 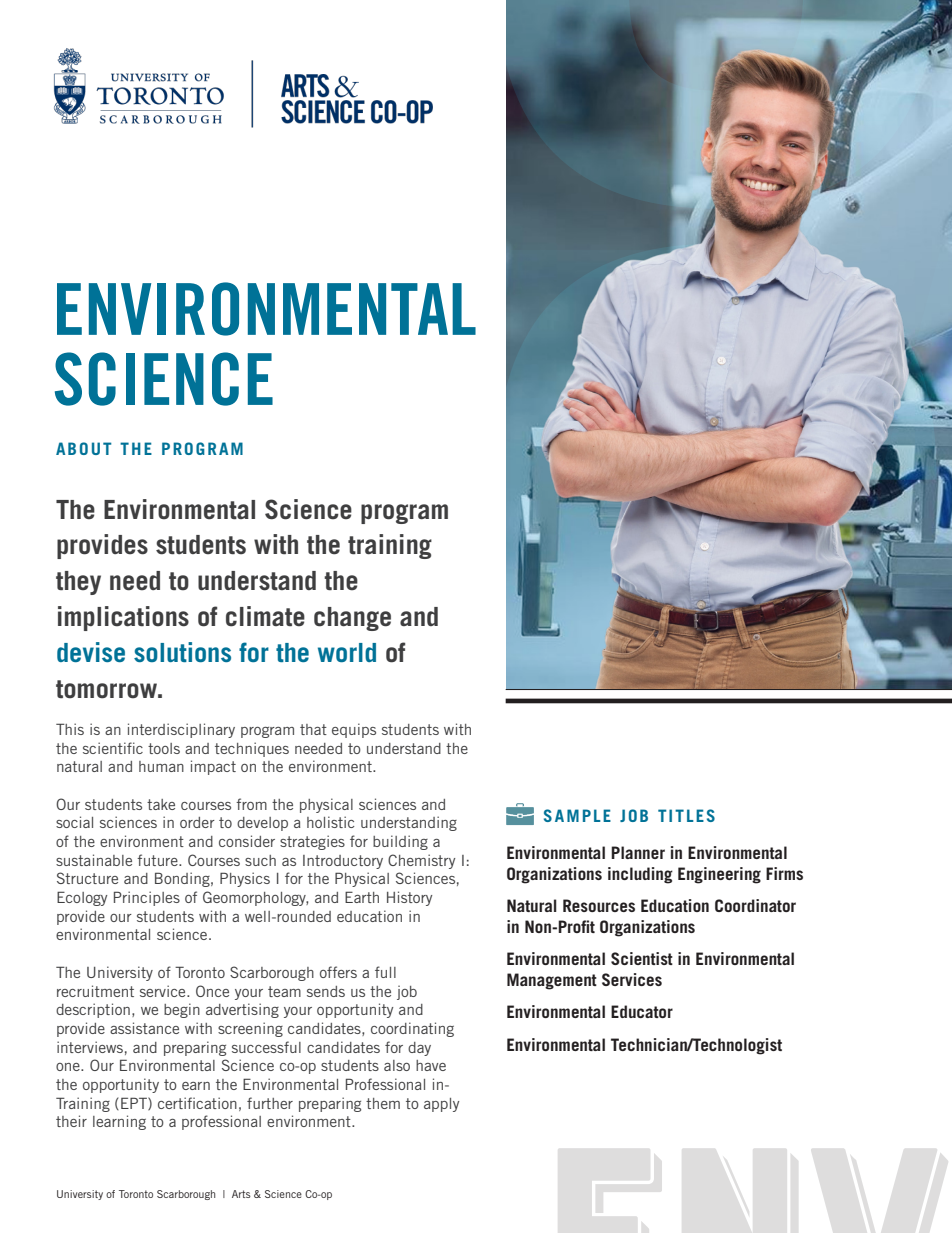 What do you see at coordinates (642, 1011) in the image?
I see `Educator` at bounding box center [642, 1011].
